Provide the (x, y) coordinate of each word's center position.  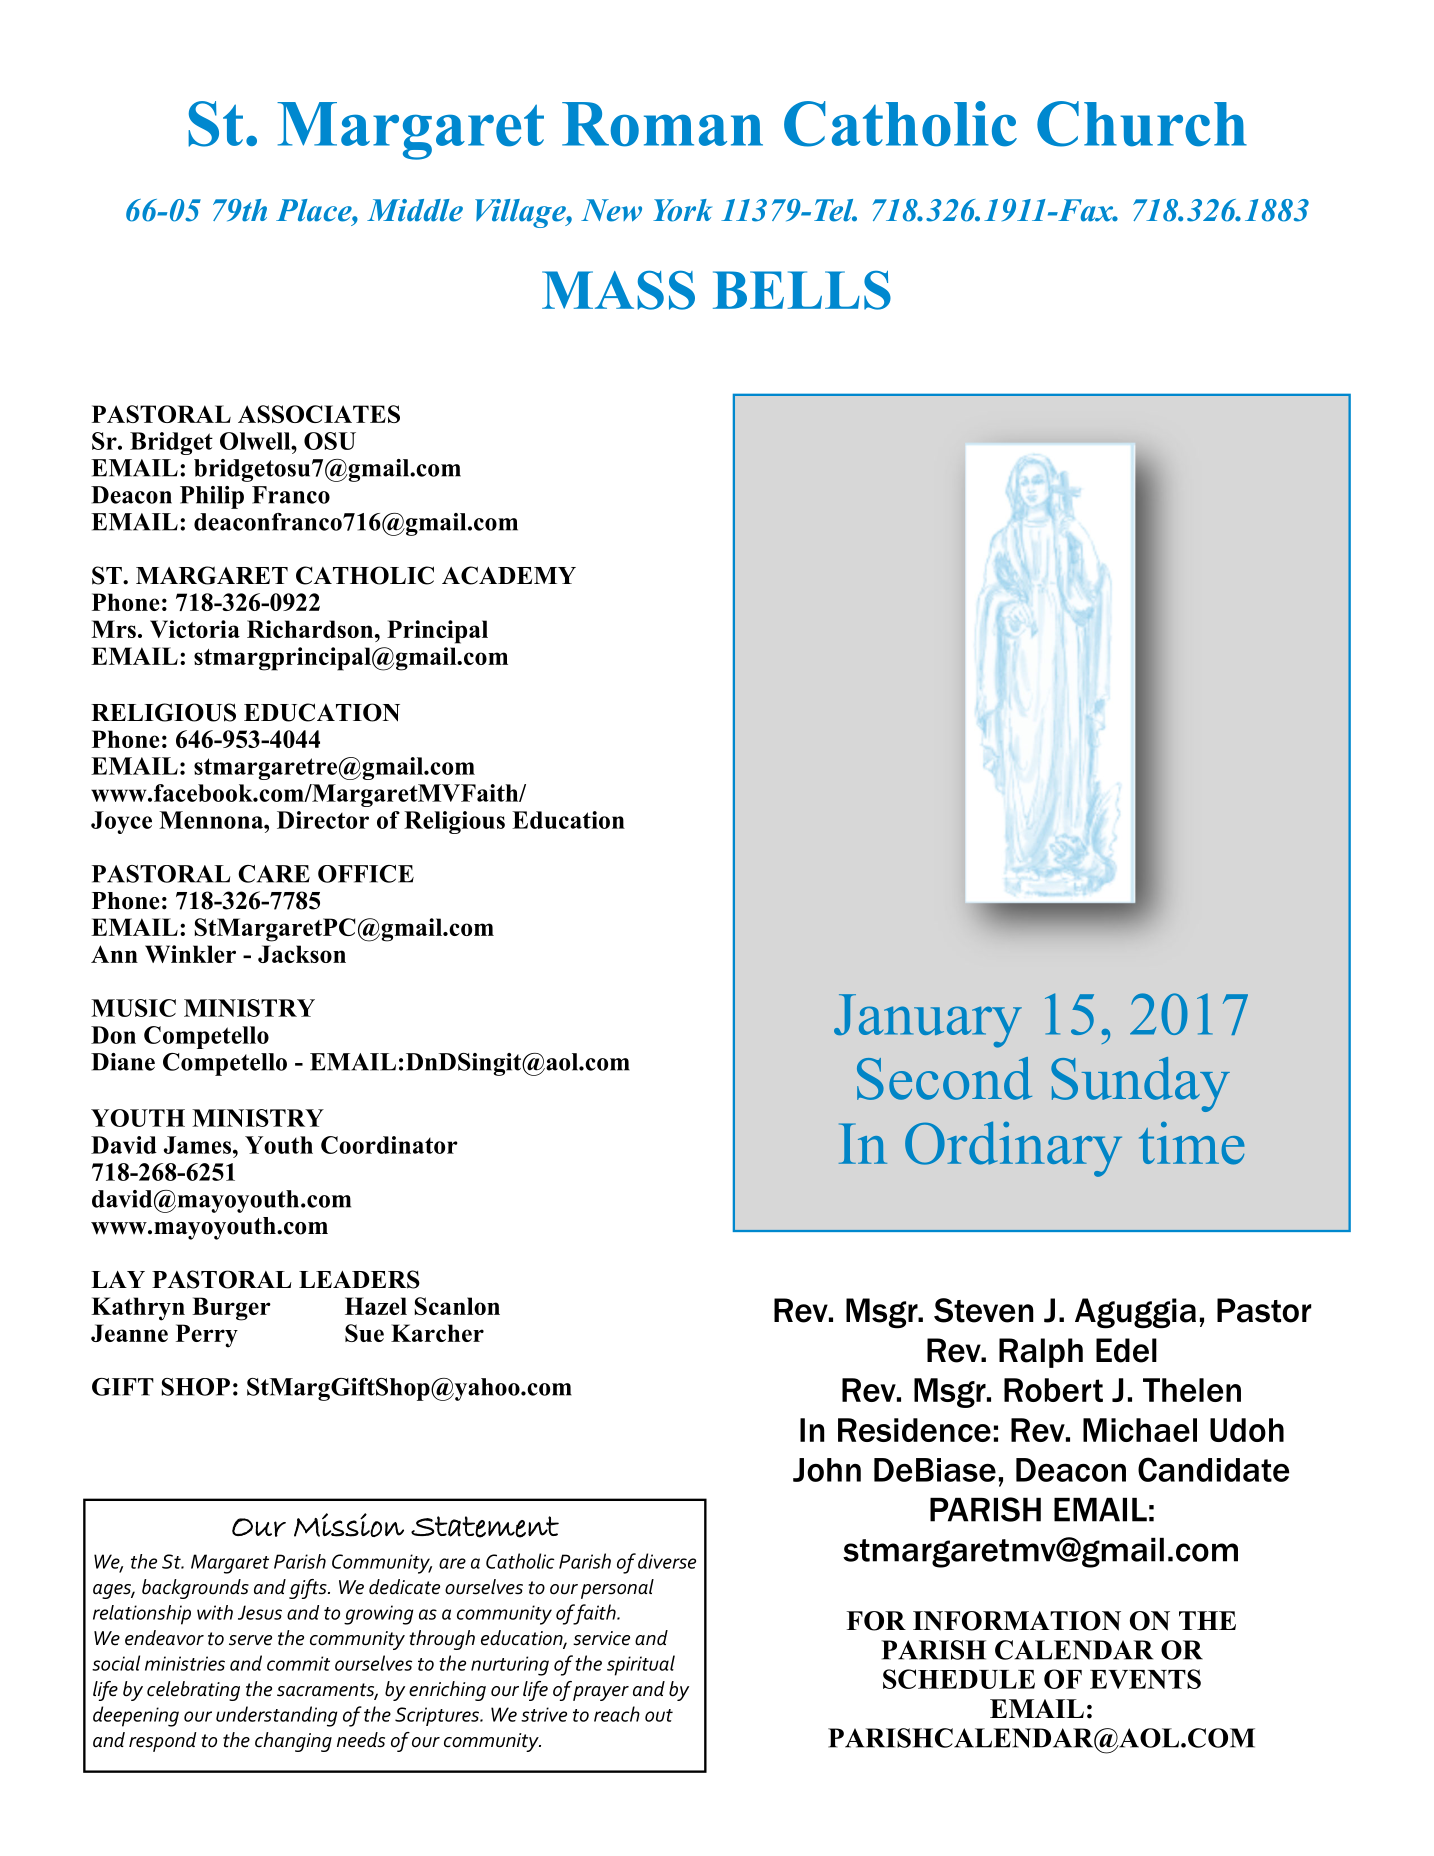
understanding (277, 1716)
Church (1142, 124)
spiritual (641, 1665)
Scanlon (457, 1306)
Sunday (1140, 1084)
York (682, 210)
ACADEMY (509, 575)
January (928, 1021)
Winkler (190, 954)
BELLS (802, 290)
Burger (231, 1309)
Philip (212, 497)
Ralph (1041, 1353)
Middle (415, 210)
